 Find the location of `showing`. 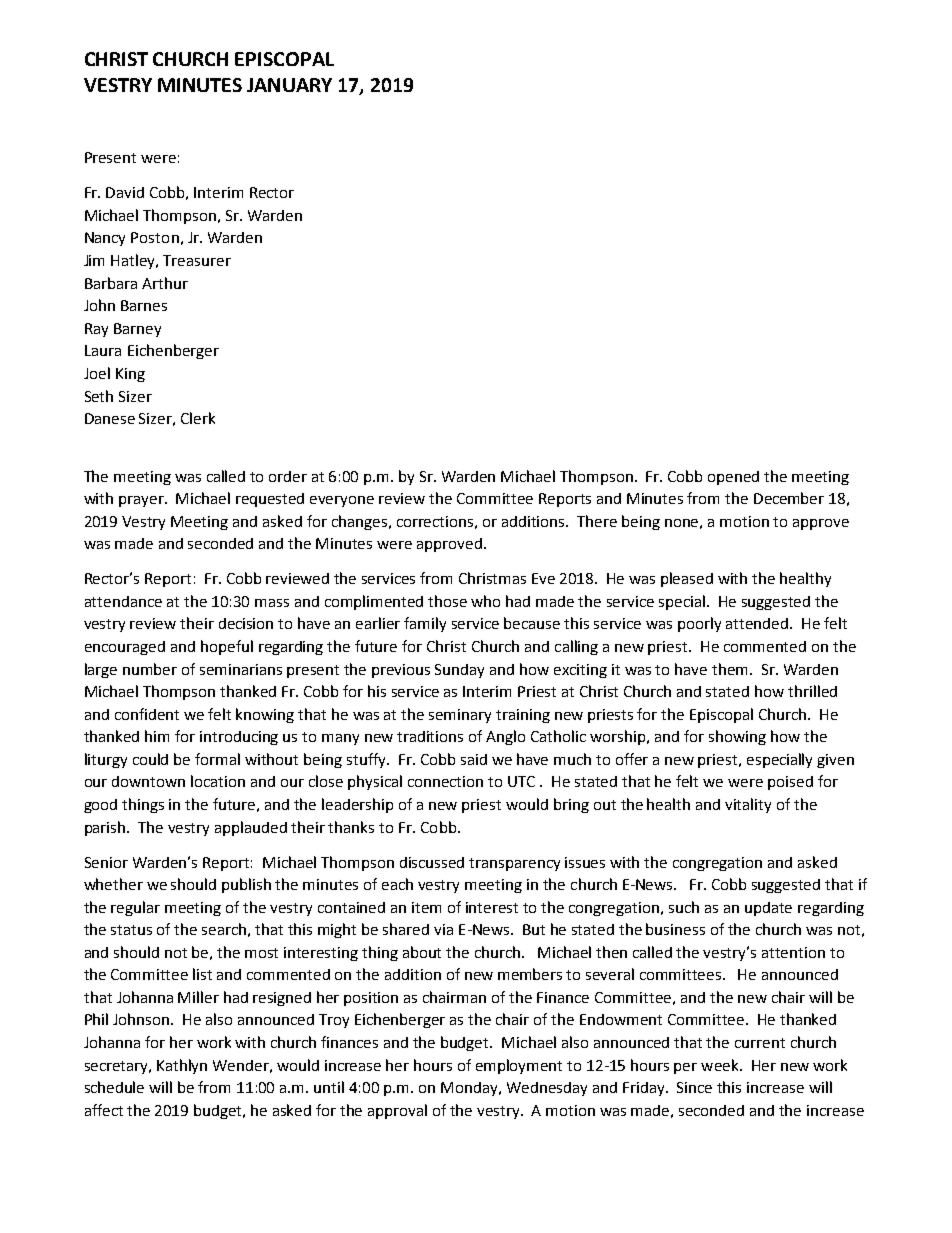

showing is located at coordinates (737, 737).
